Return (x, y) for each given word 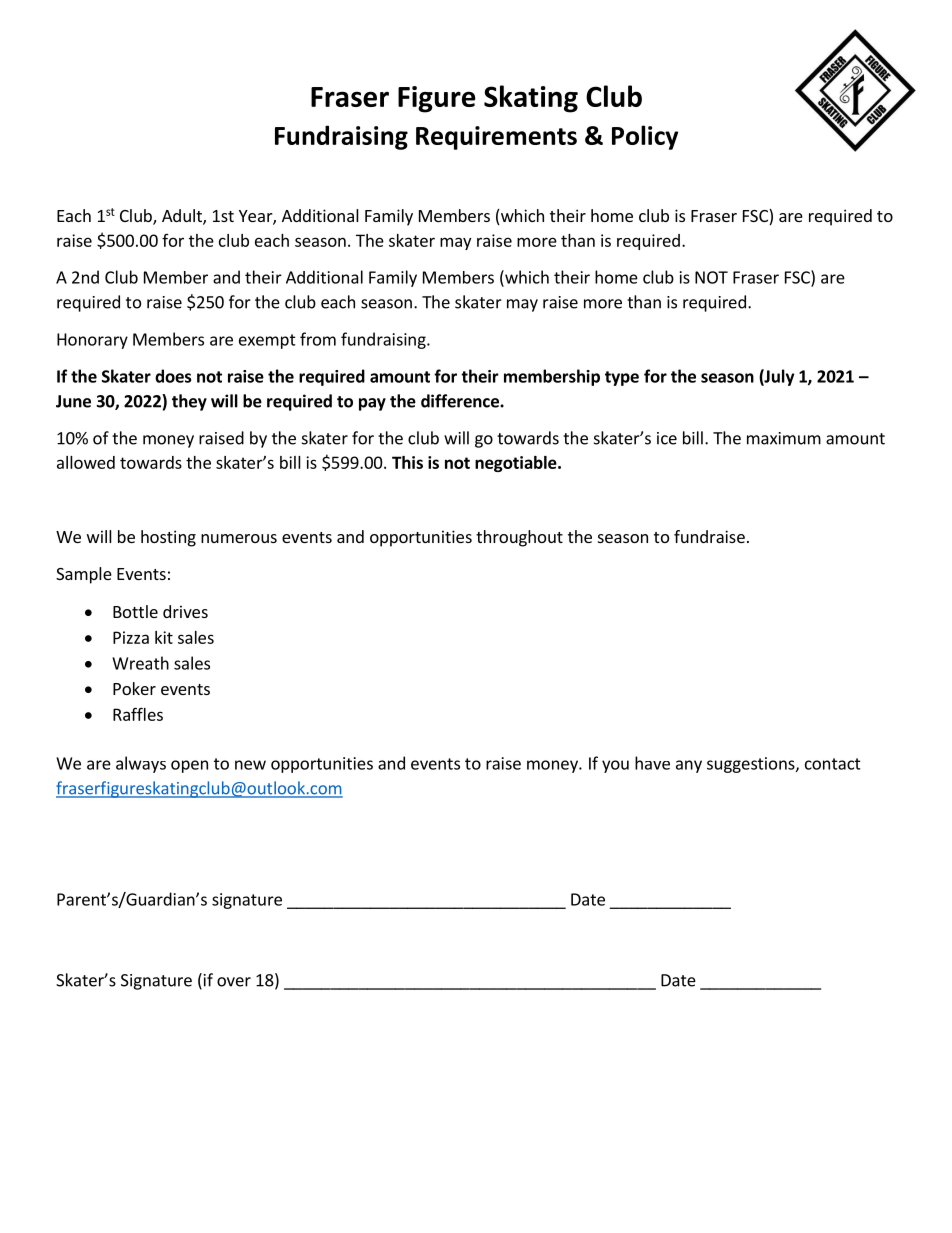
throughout (519, 538)
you (615, 766)
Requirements (496, 138)
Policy (645, 137)
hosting (168, 538)
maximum (784, 438)
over (234, 982)
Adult (183, 217)
